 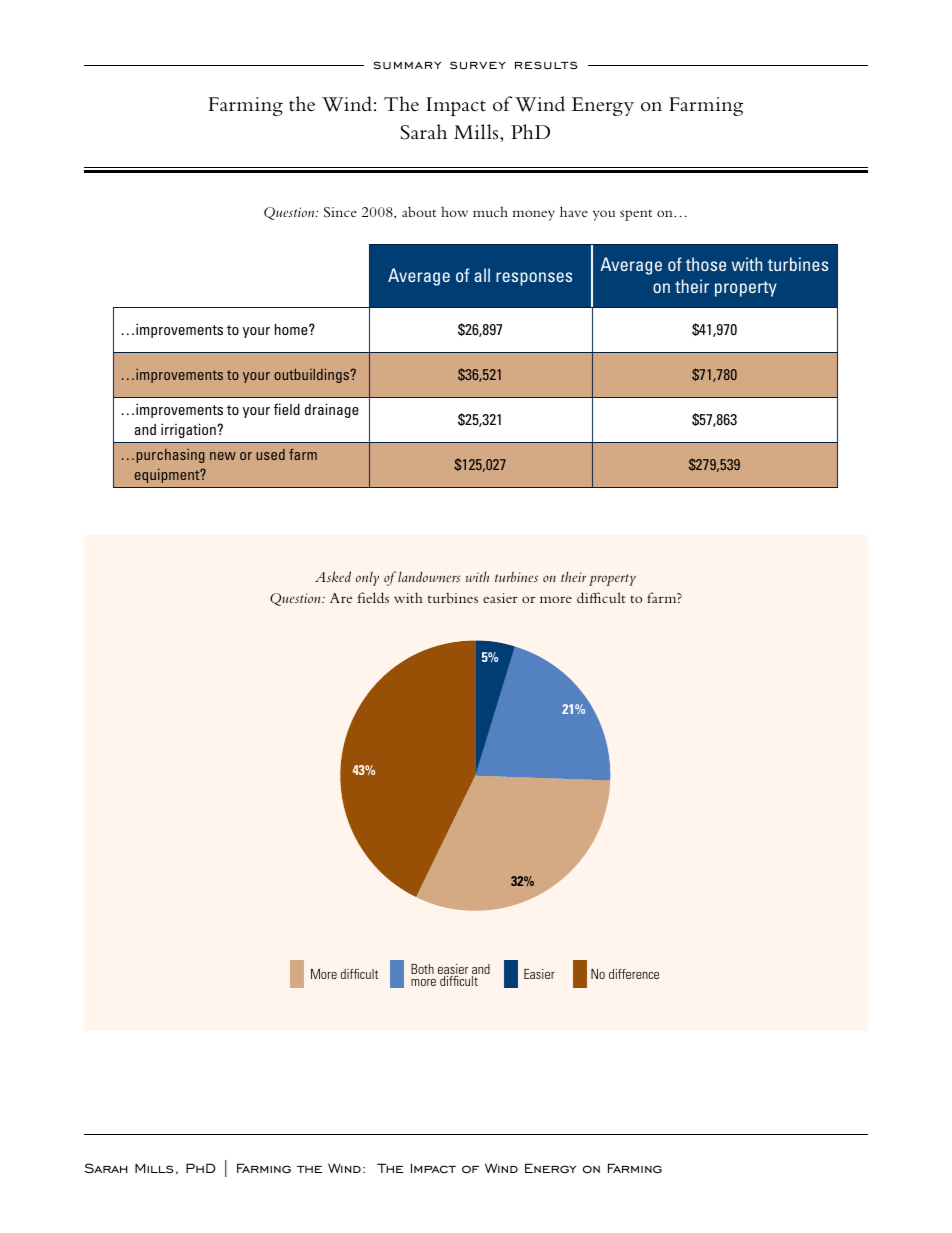 I want to click on Asked, so click(x=333, y=576).
